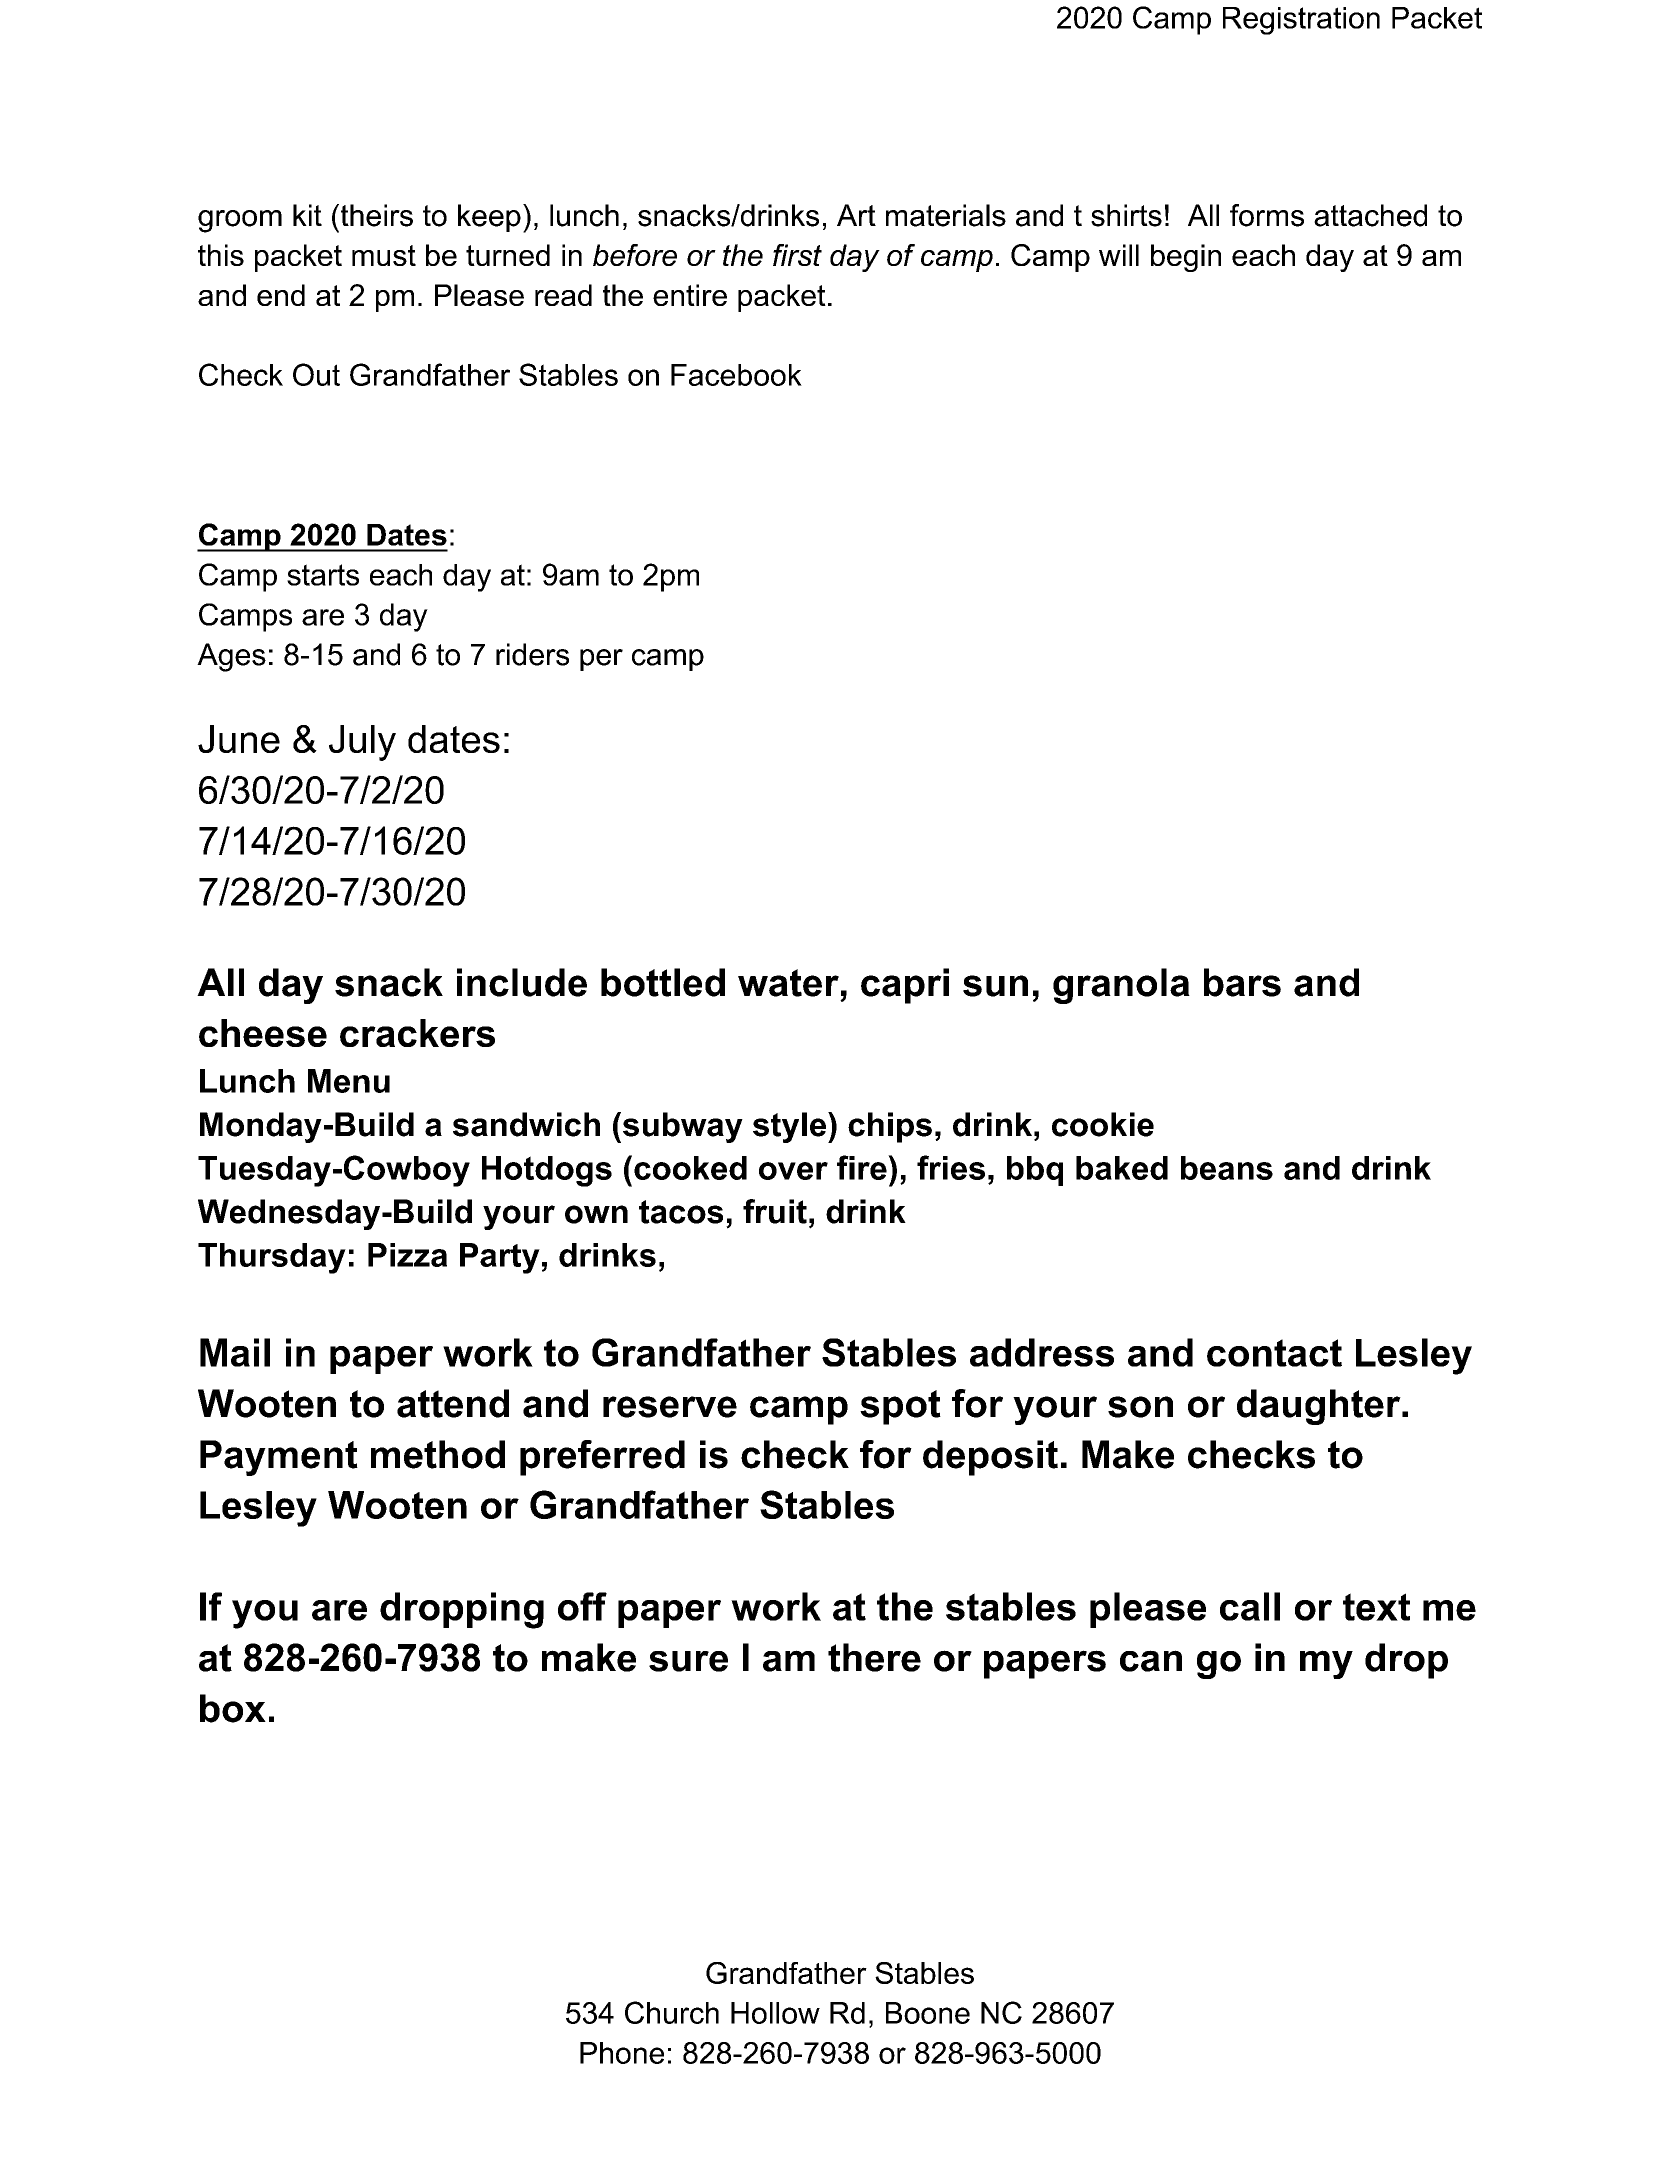  What do you see at coordinates (362, 743) in the document?
I see `July` at bounding box center [362, 743].
